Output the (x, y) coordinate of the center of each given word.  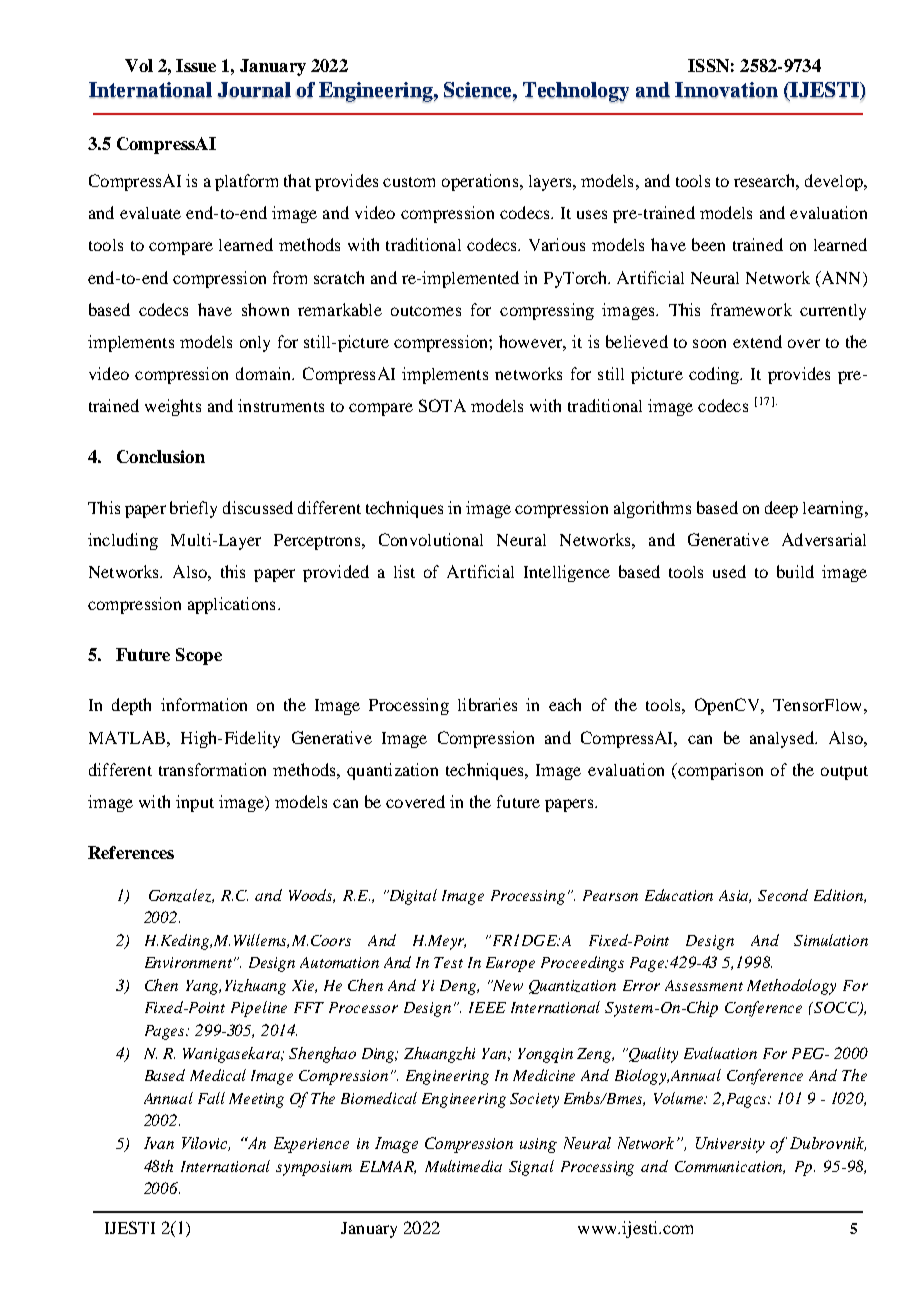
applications (231, 605)
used (729, 571)
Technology (576, 92)
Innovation (726, 90)
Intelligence (567, 573)
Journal (254, 90)
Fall (211, 1098)
